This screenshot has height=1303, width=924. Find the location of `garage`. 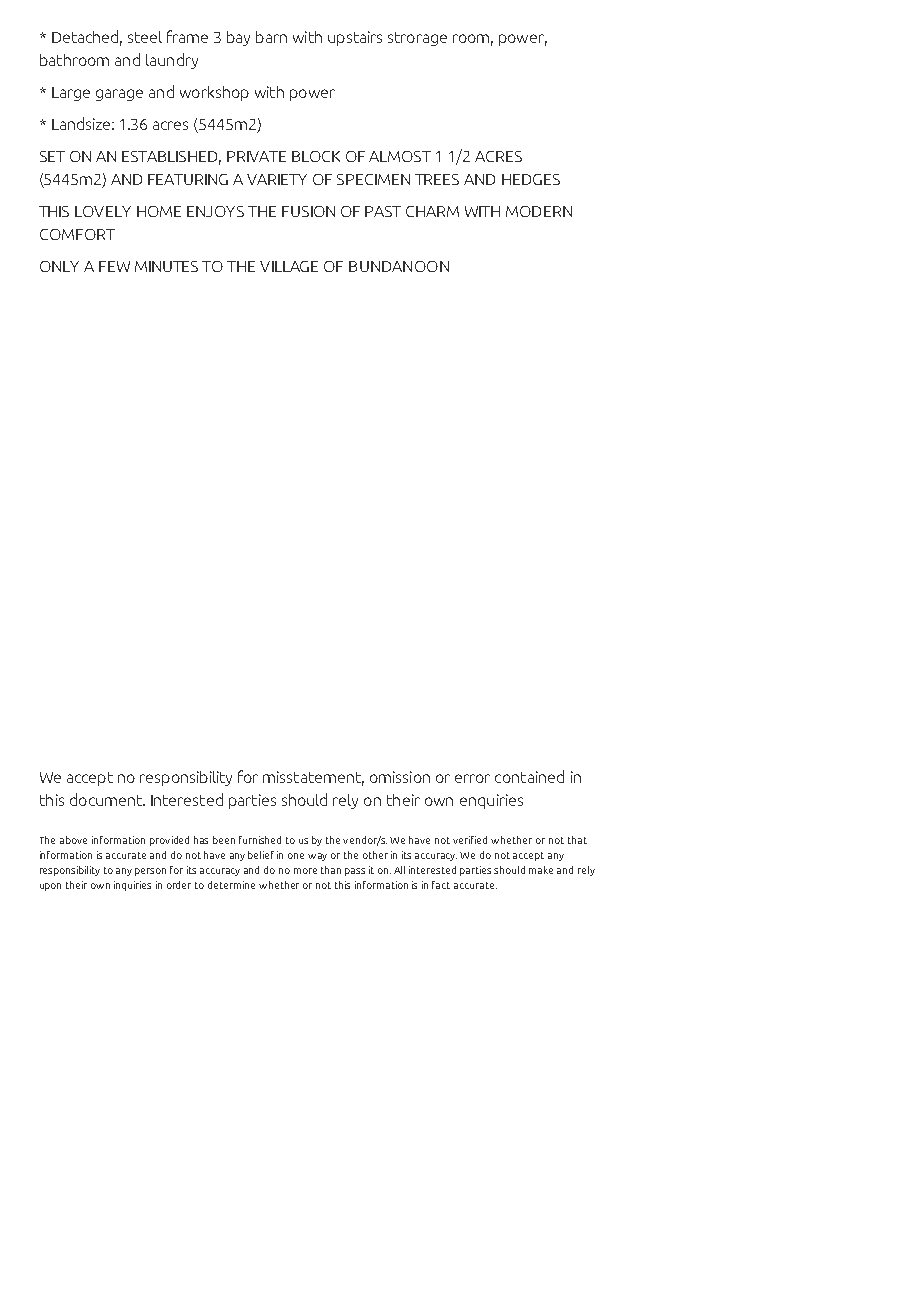

garage is located at coordinates (119, 95).
